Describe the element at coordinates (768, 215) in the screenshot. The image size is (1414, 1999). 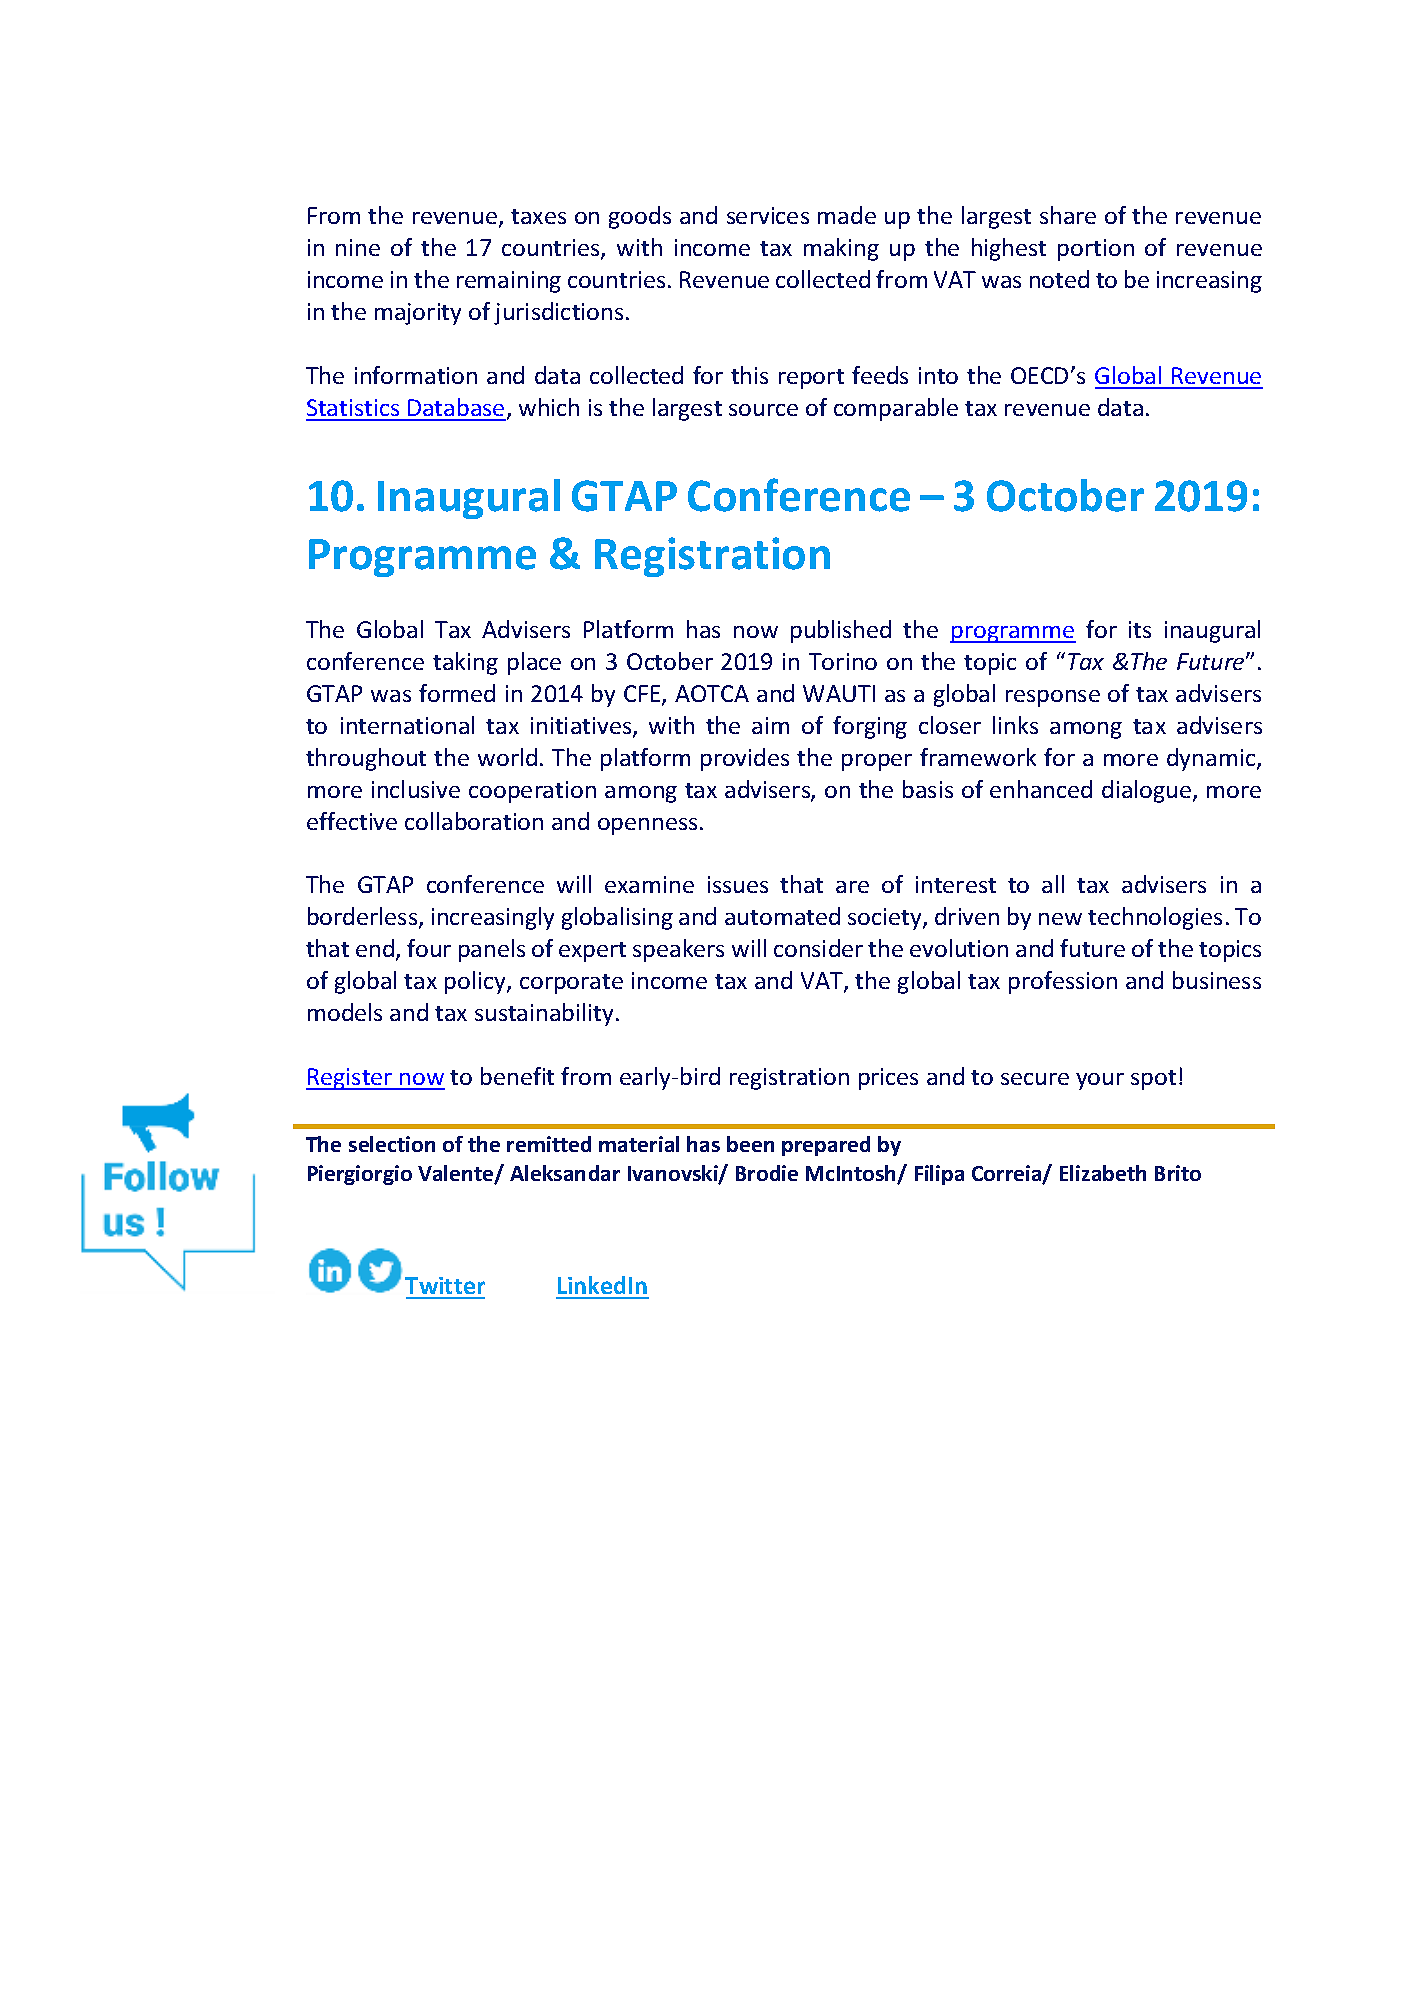
I see `services` at that location.
